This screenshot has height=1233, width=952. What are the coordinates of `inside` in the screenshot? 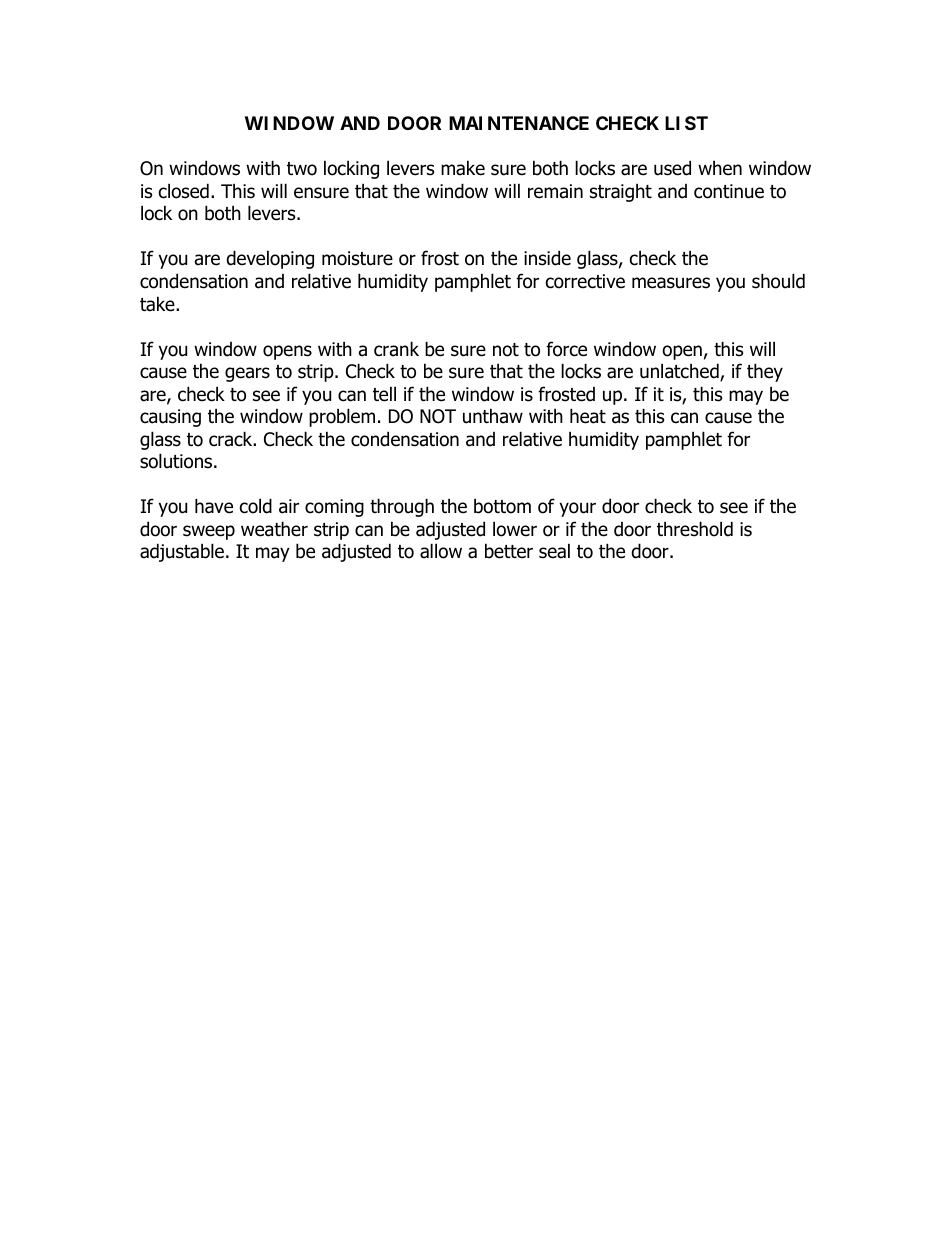 It's located at (547, 258).
